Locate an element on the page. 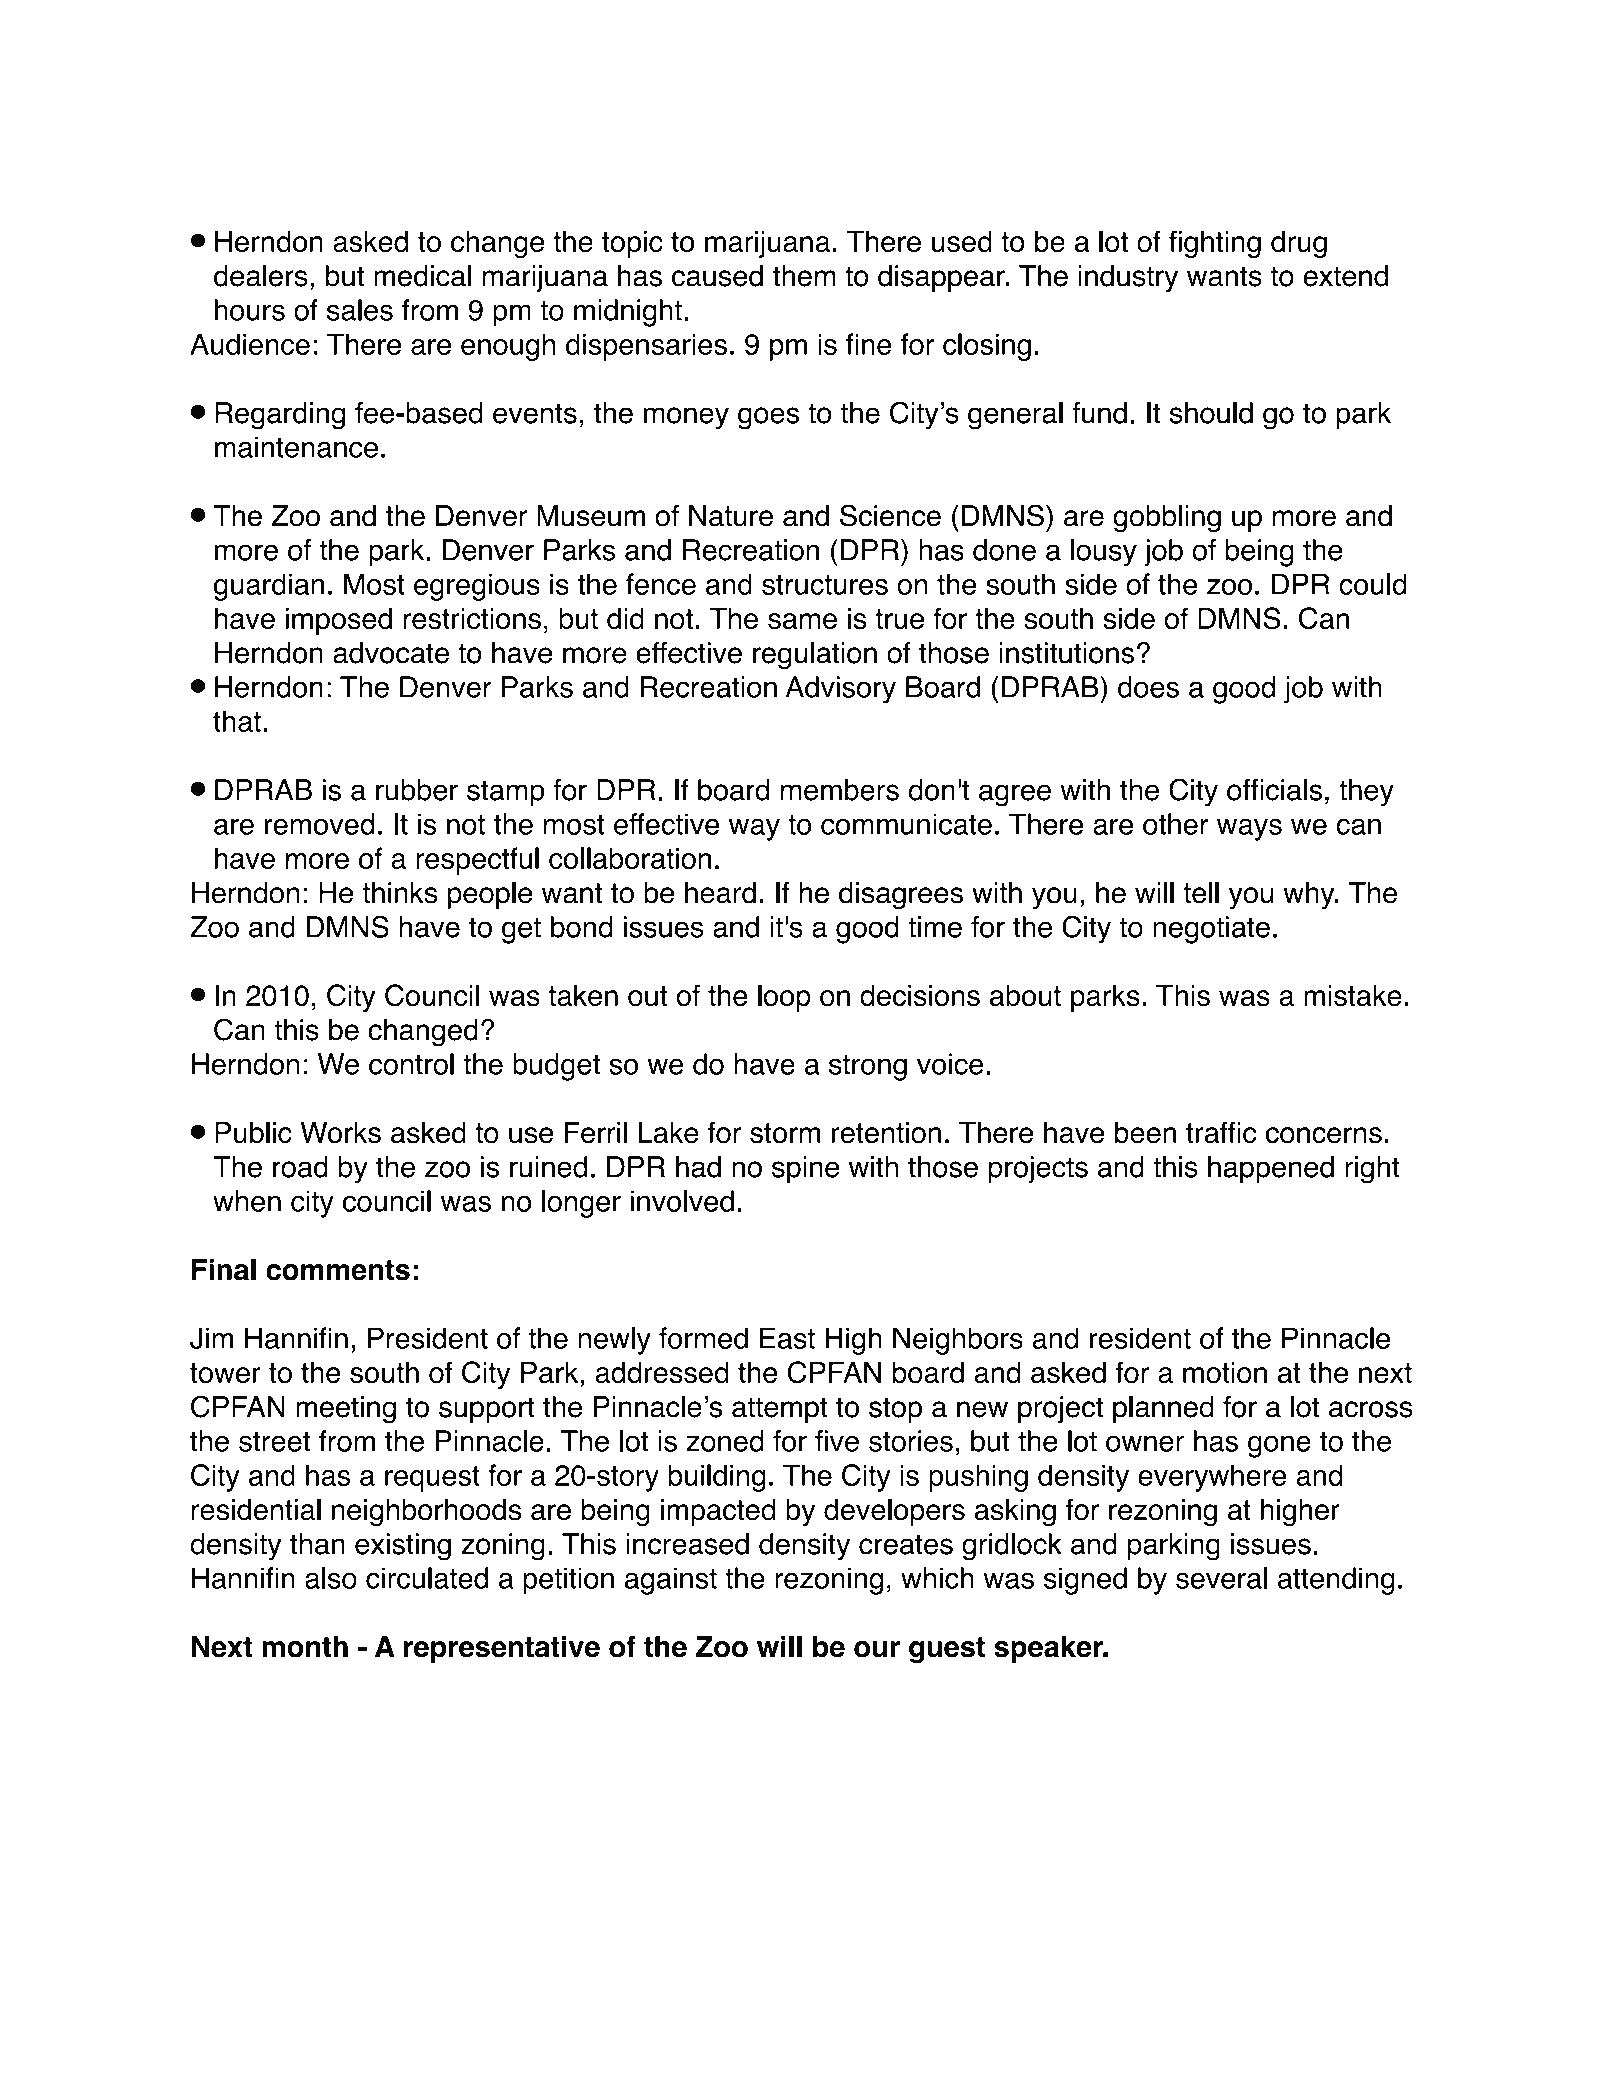 The height and width of the image is (2088, 1614). negotiate is located at coordinates (1211, 930).
